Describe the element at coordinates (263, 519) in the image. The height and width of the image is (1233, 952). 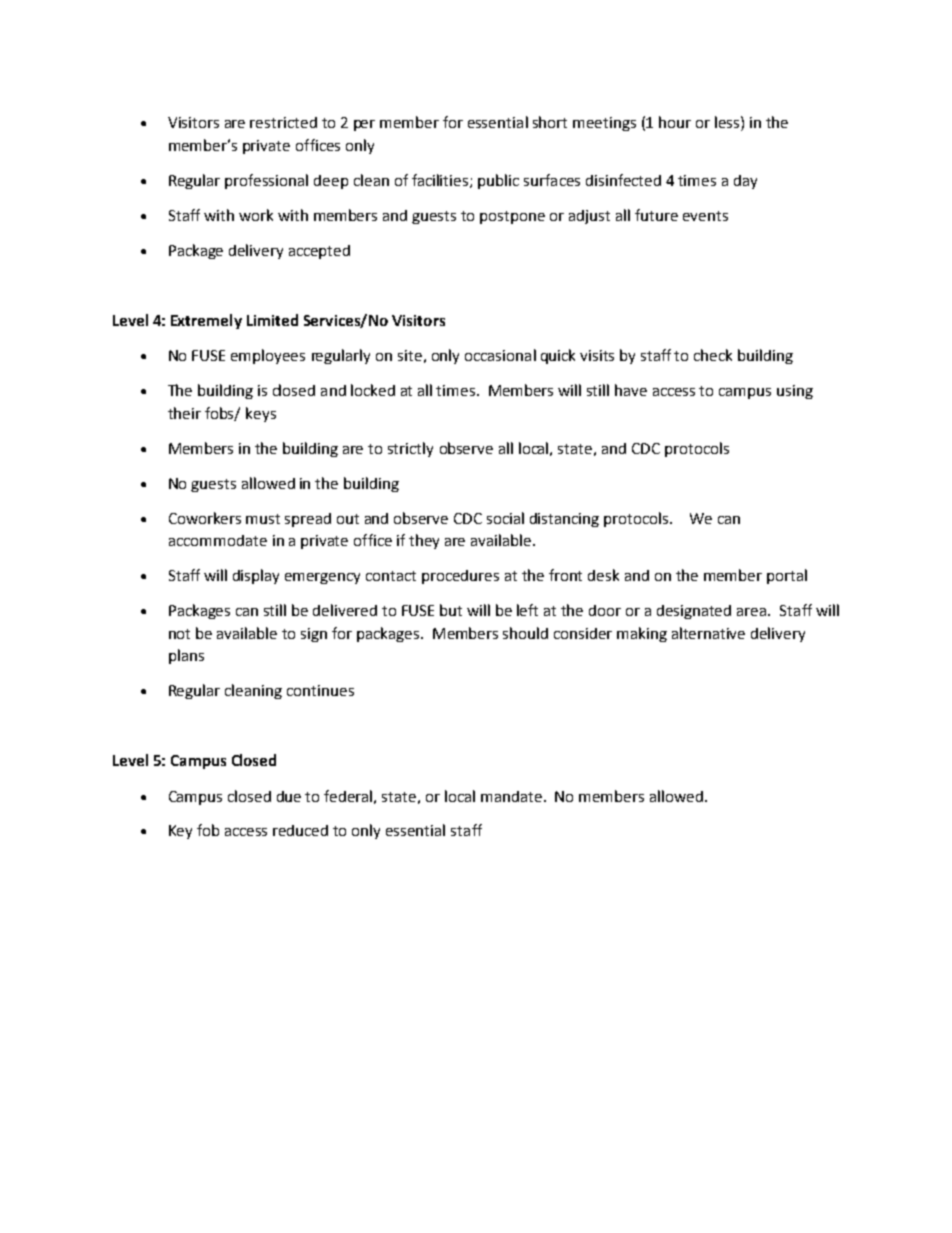
I see `must` at that location.
